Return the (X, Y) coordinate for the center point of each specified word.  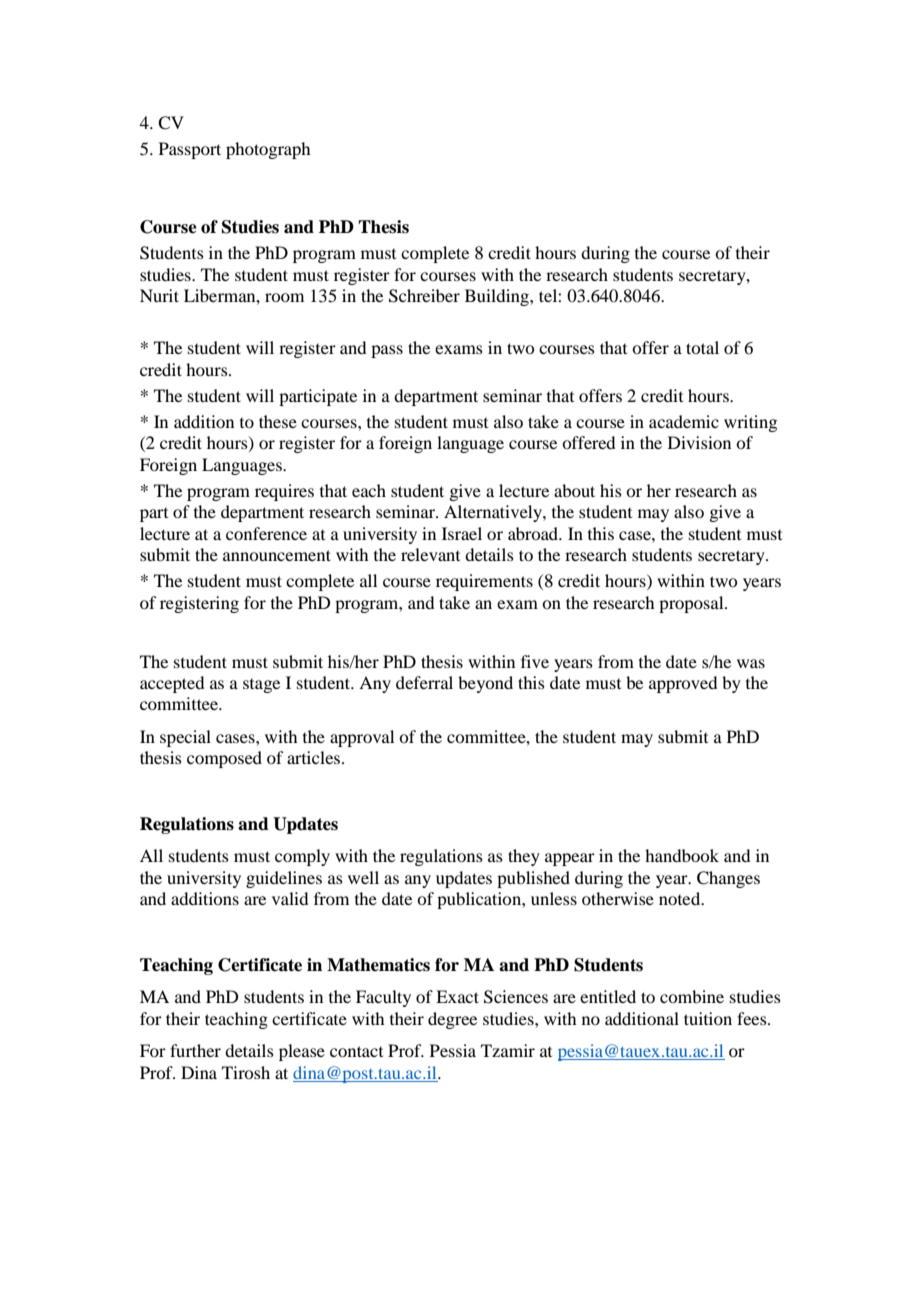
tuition (708, 1018)
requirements (484, 582)
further (195, 1050)
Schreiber (424, 296)
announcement (277, 555)
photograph (268, 150)
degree (452, 1020)
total (702, 347)
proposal (692, 604)
